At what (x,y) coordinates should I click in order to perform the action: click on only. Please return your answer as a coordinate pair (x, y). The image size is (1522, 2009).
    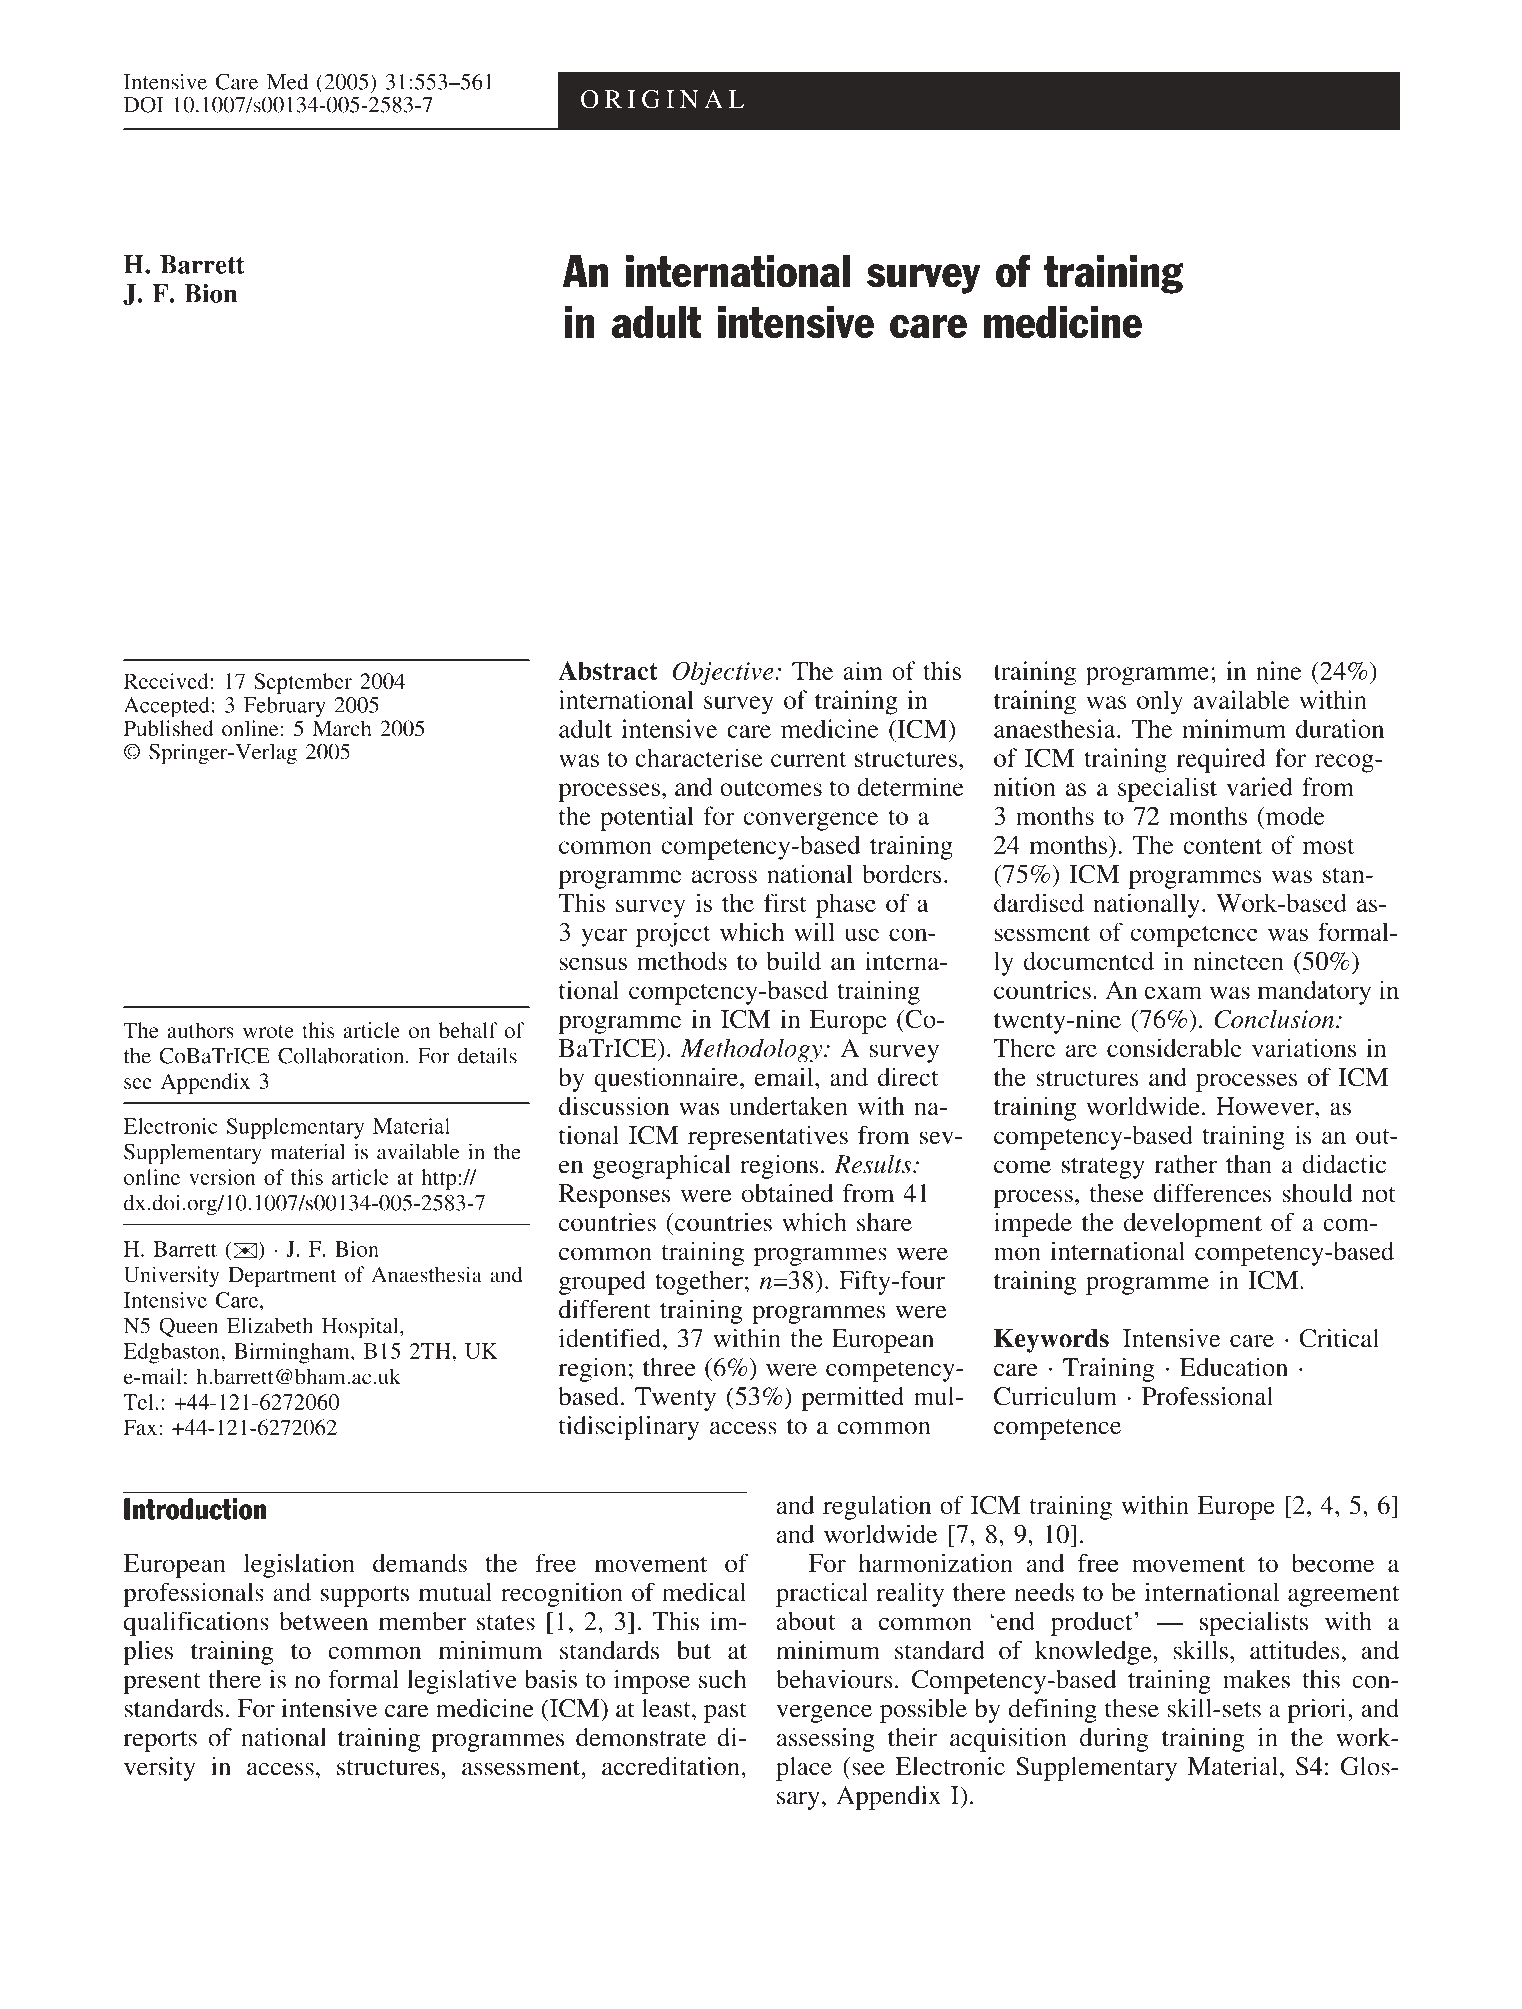
    Looking at the image, I should click on (1160, 702).
